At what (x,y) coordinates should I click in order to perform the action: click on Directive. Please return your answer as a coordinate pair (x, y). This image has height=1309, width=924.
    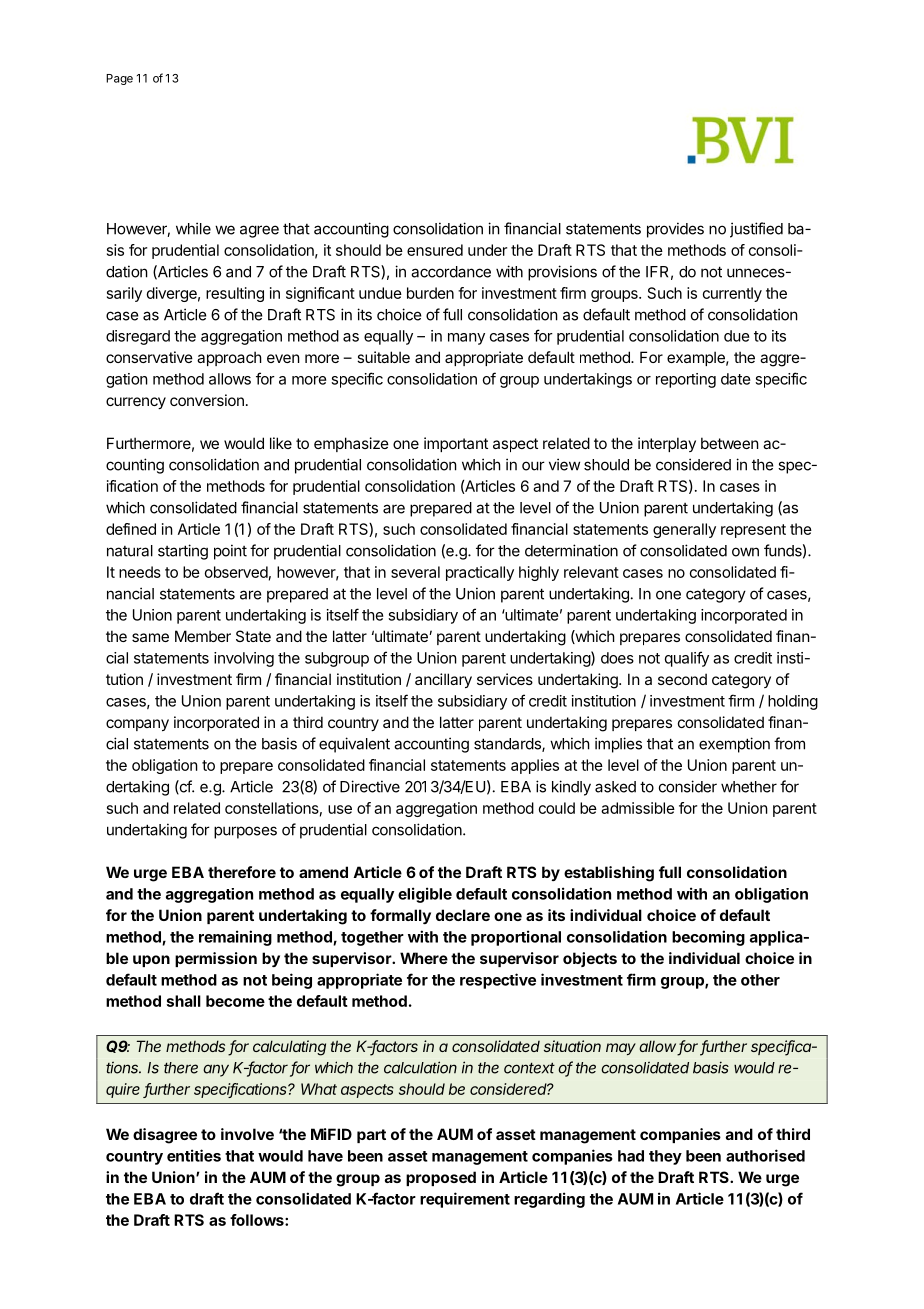
    Looking at the image, I should click on (370, 786).
